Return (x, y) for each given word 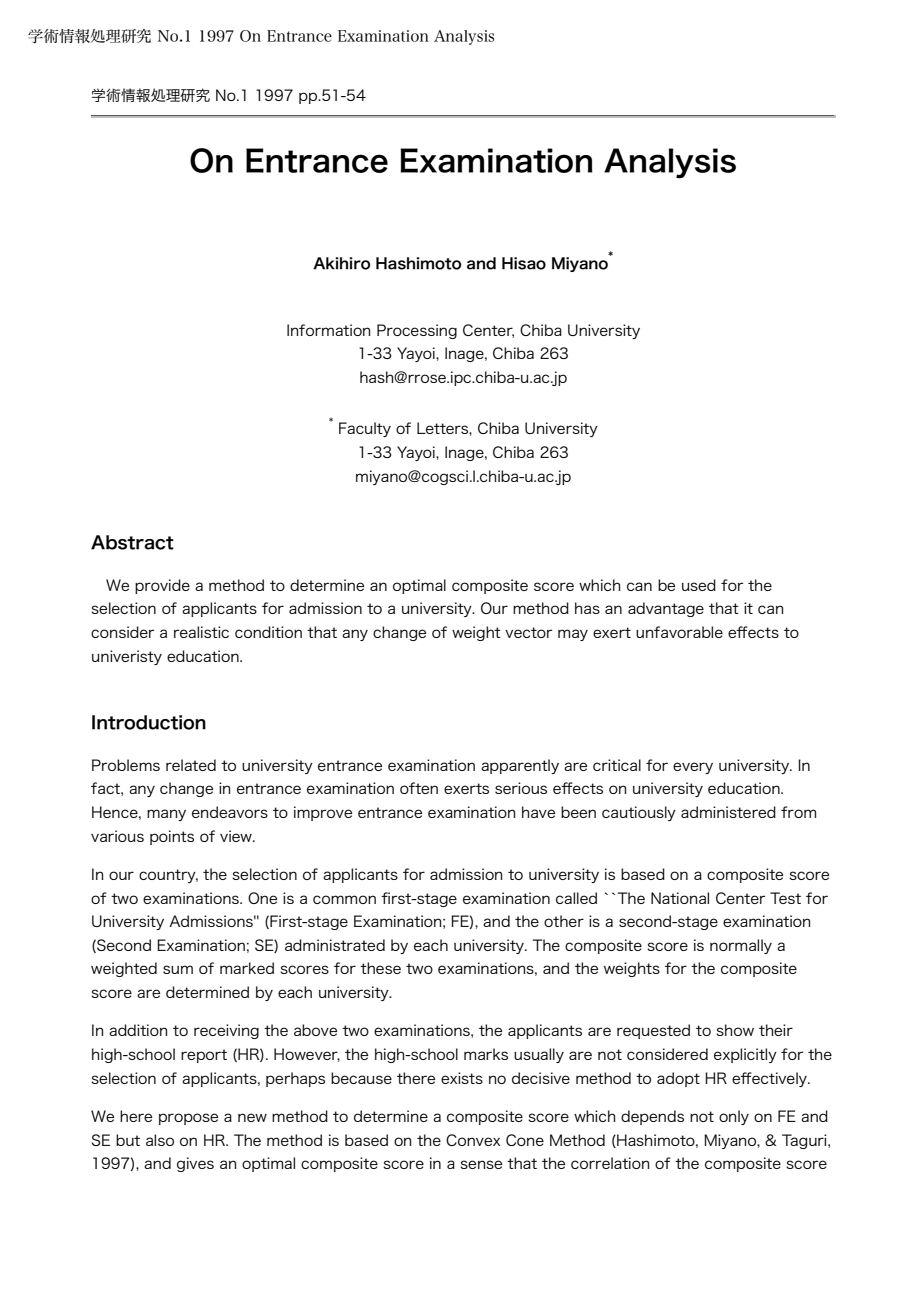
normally (741, 946)
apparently (520, 766)
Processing (417, 331)
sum (178, 969)
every (693, 768)
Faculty (365, 429)
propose (188, 1119)
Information (329, 330)
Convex (473, 1140)
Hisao (524, 263)
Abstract (132, 542)
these (380, 968)
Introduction (149, 722)
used (699, 585)
